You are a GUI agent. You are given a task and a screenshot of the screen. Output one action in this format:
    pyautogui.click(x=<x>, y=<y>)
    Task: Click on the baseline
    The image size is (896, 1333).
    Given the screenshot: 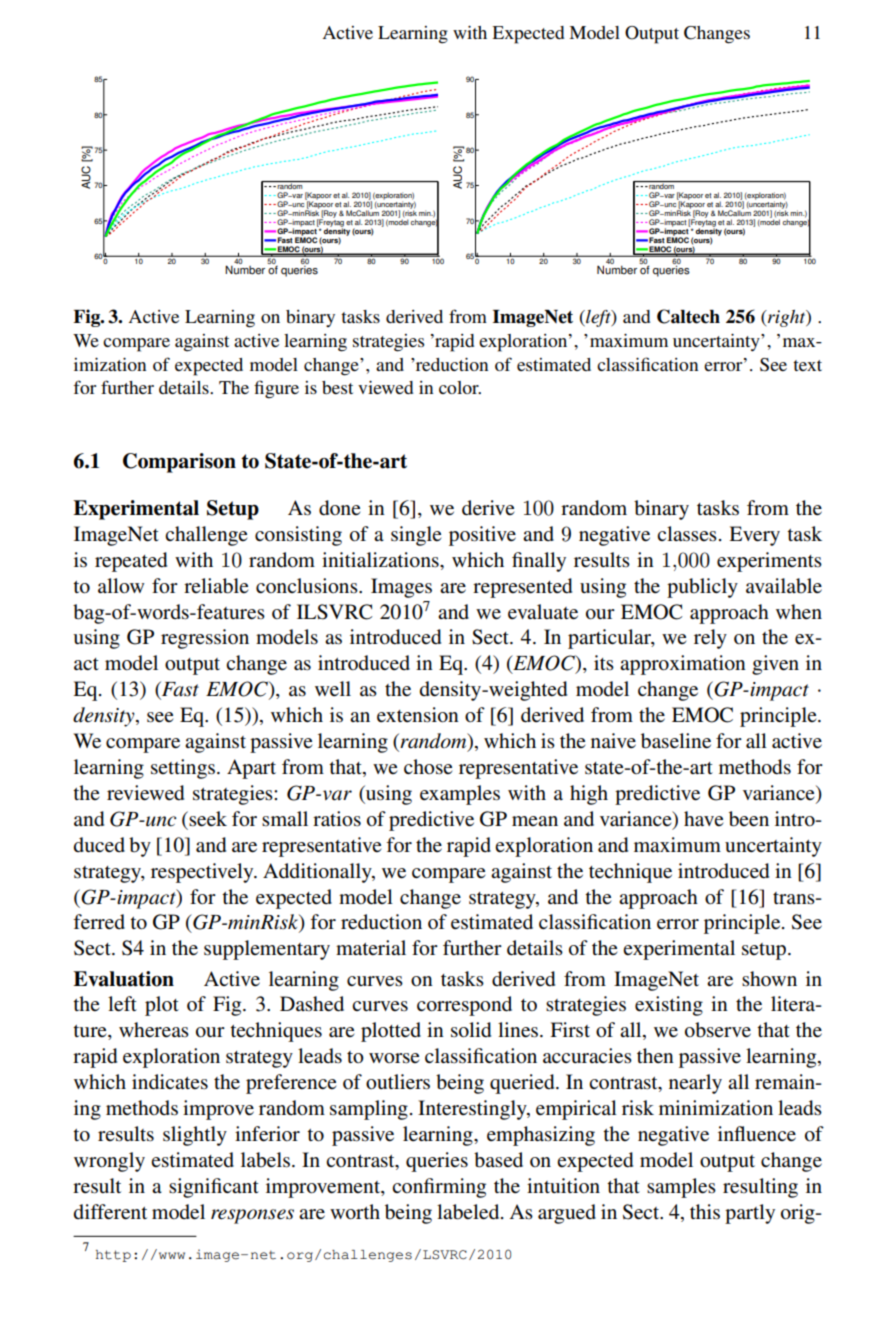 What is the action you would take?
    pyautogui.click(x=676, y=741)
